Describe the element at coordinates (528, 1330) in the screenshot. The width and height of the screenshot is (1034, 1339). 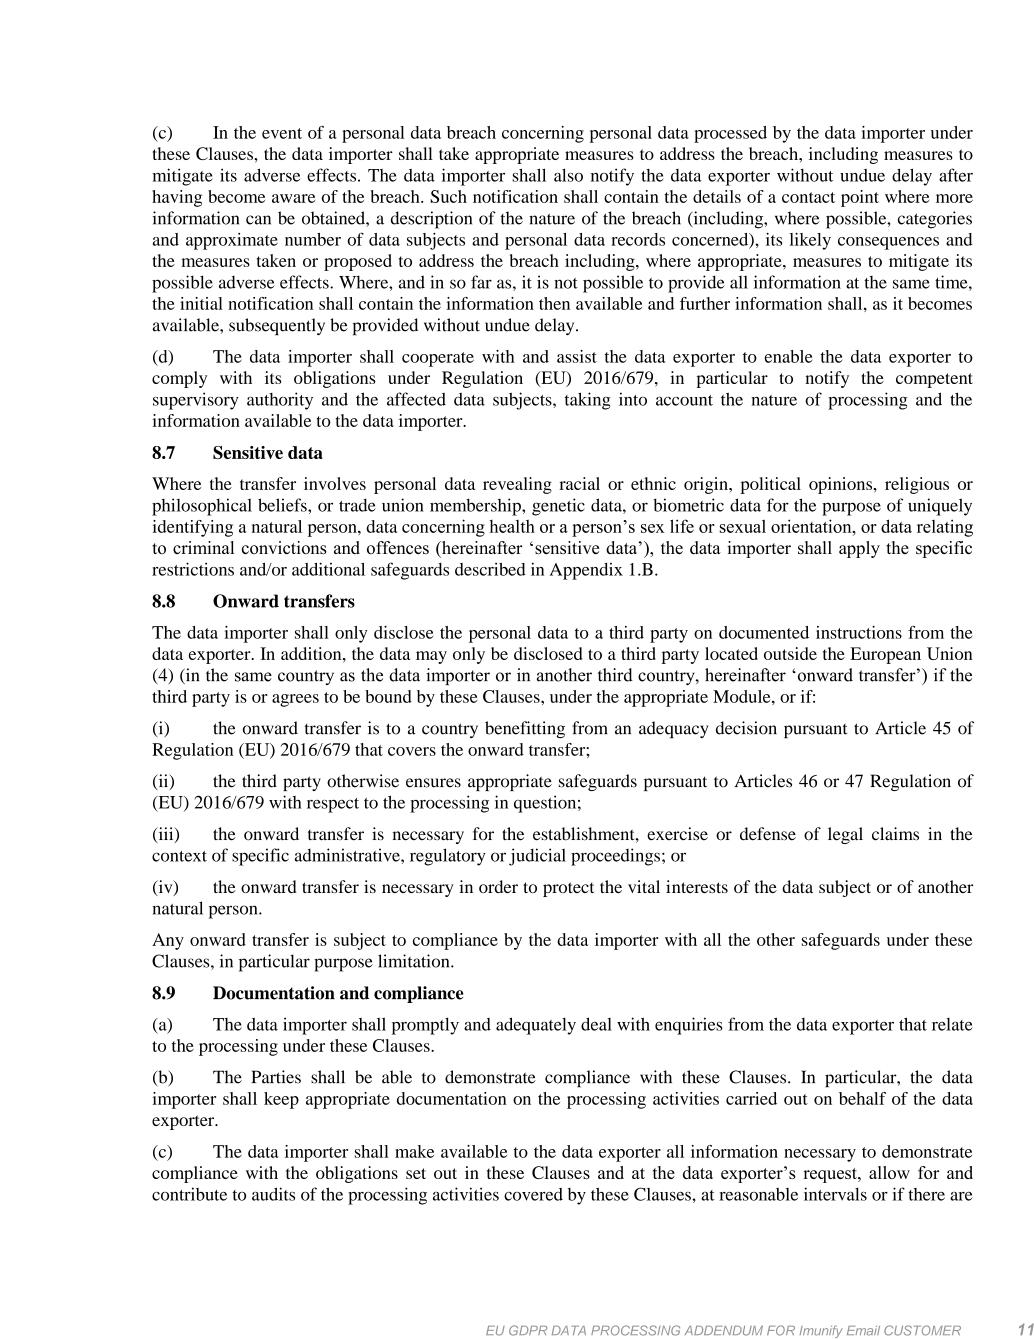
I see `GDPR` at that location.
